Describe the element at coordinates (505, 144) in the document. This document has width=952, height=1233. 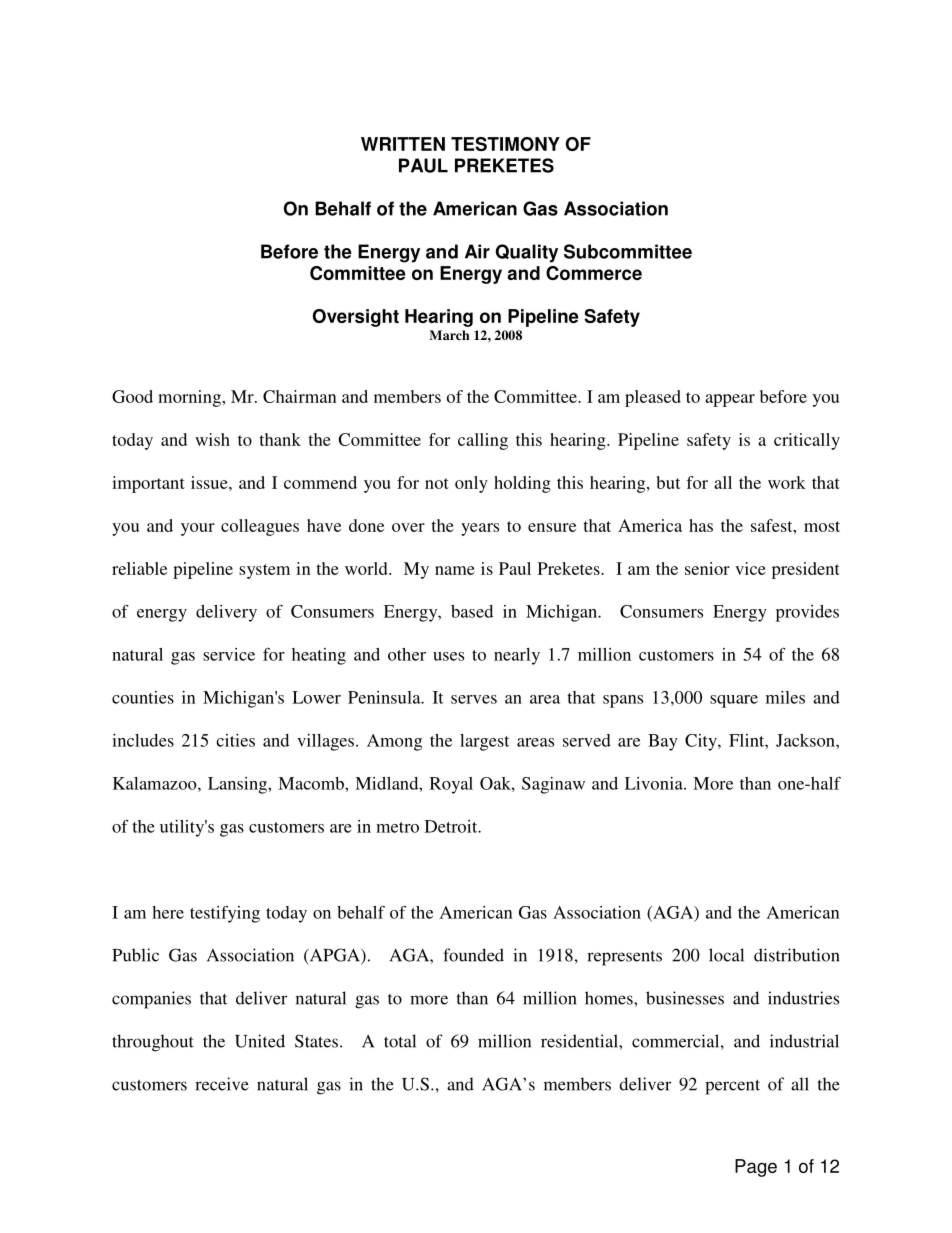
I see `TESTIMONY` at that location.
